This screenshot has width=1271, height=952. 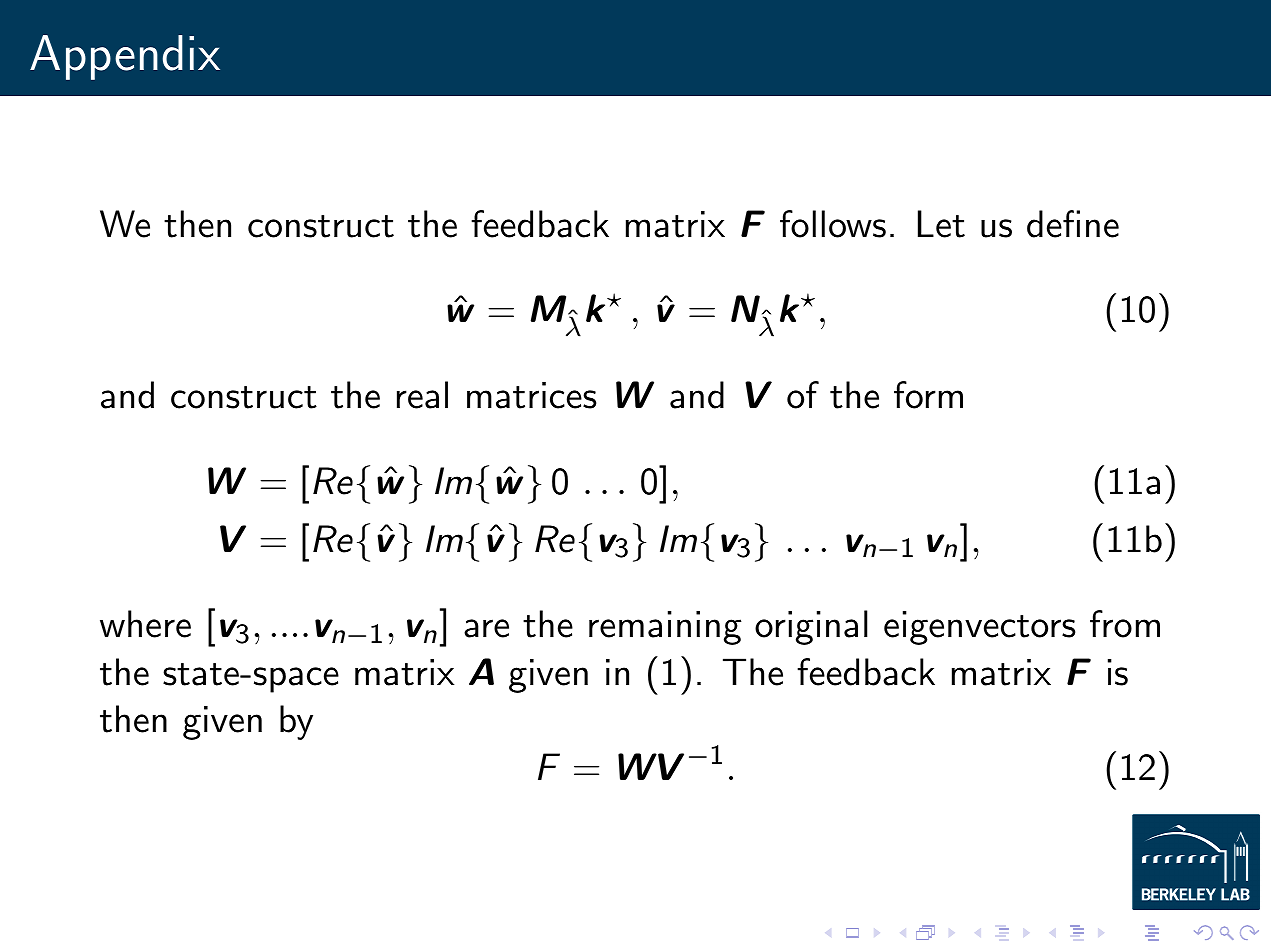 What do you see at coordinates (145, 624) in the screenshot?
I see `where` at bounding box center [145, 624].
